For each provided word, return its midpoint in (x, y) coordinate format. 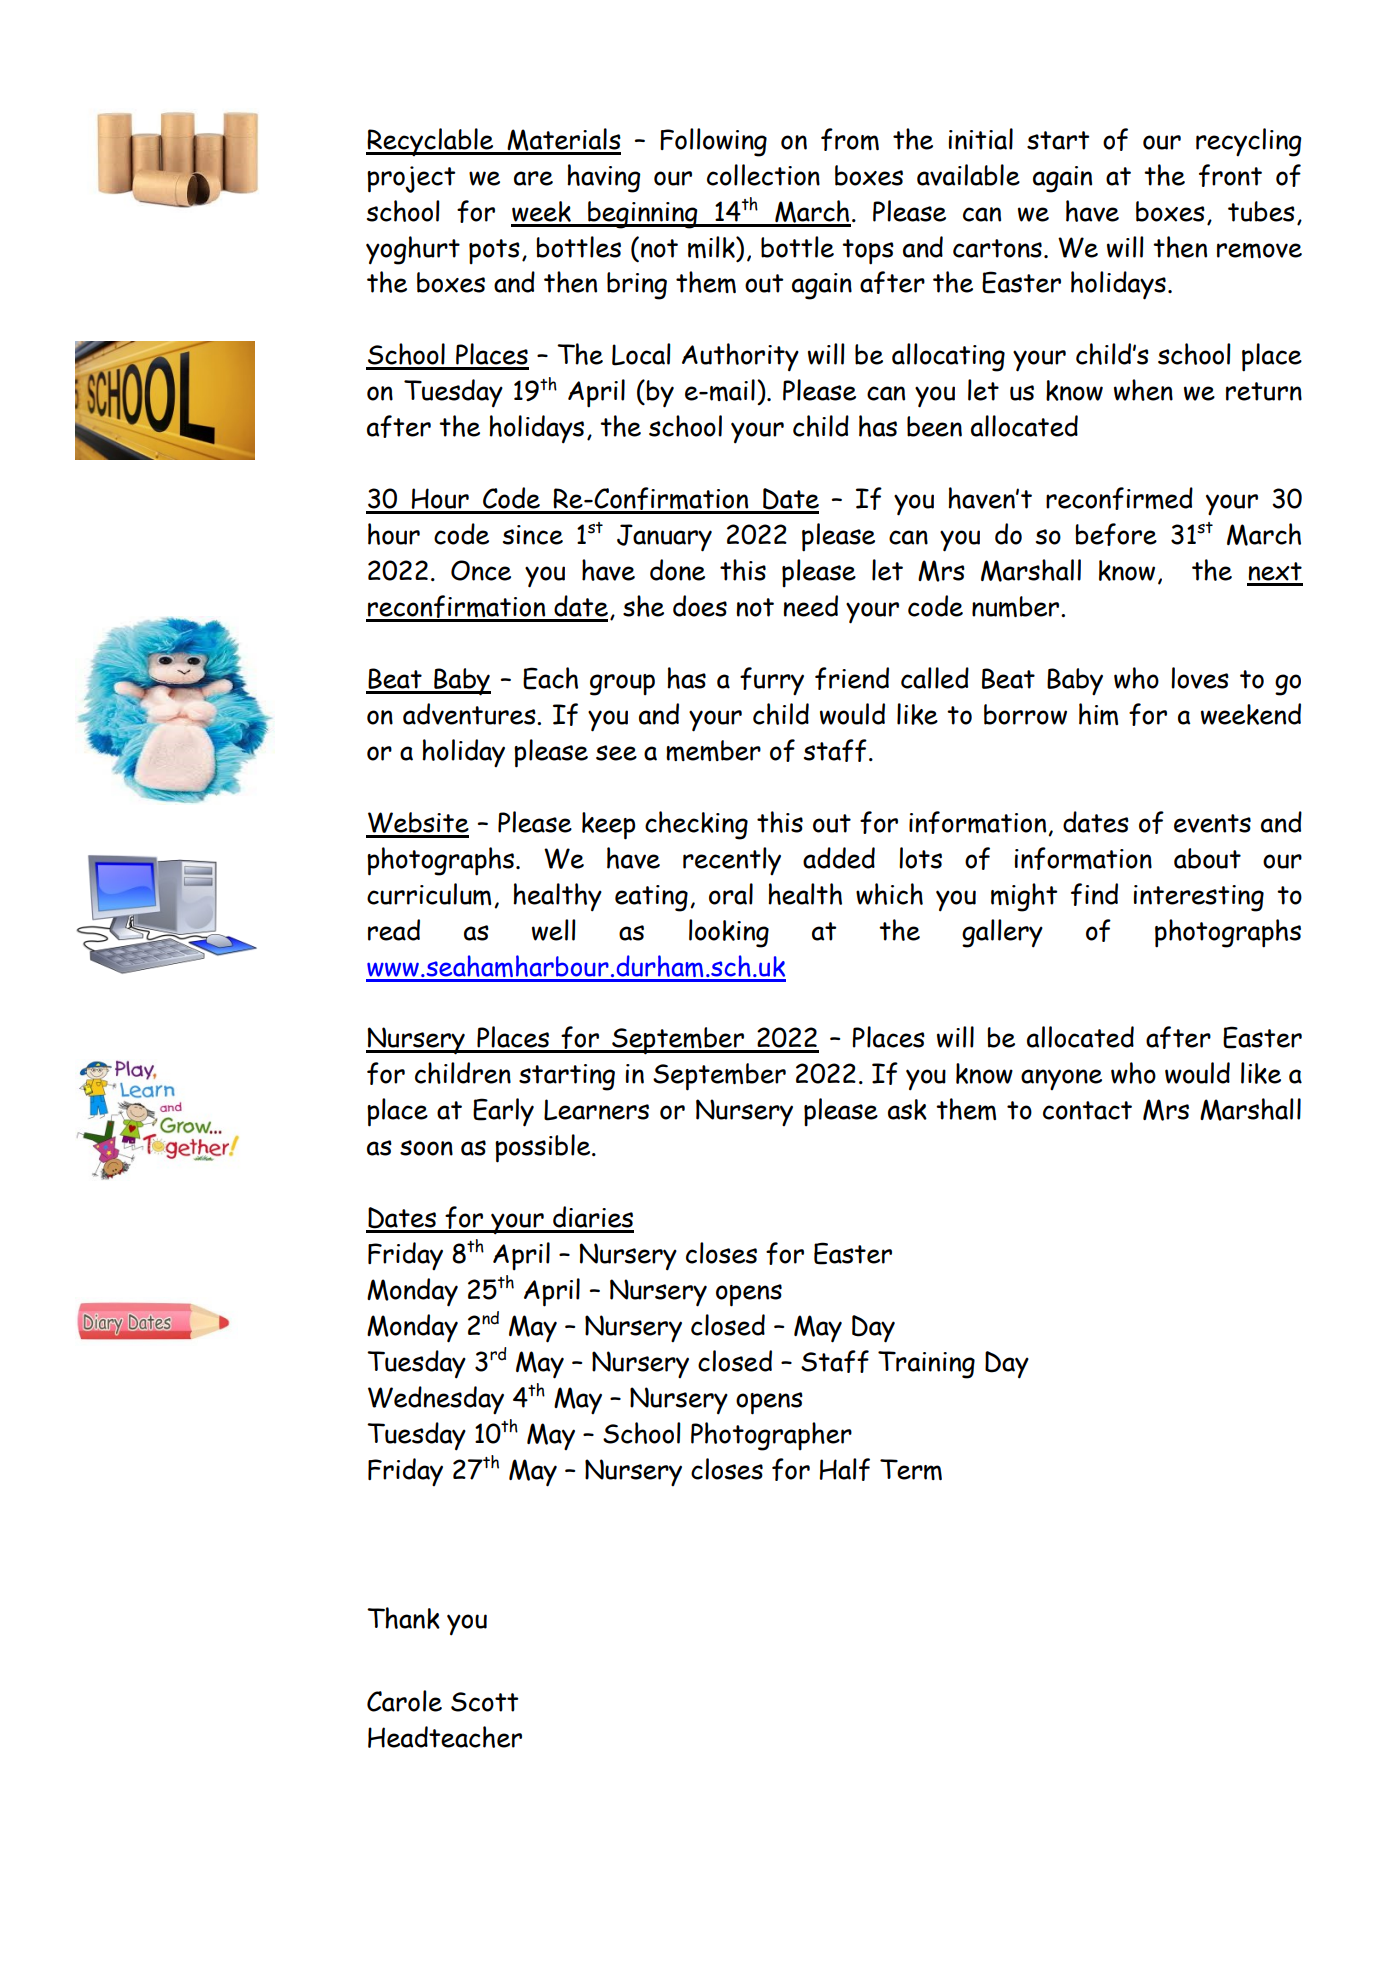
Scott (484, 1702)
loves (1200, 678)
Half (845, 1469)
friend (852, 678)
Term (911, 1469)
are (533, 178)
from (850, 139)
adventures (470, 714)
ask (907, 1109)
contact (1087, 1110)
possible (544, 1148)
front (1230, 175)
